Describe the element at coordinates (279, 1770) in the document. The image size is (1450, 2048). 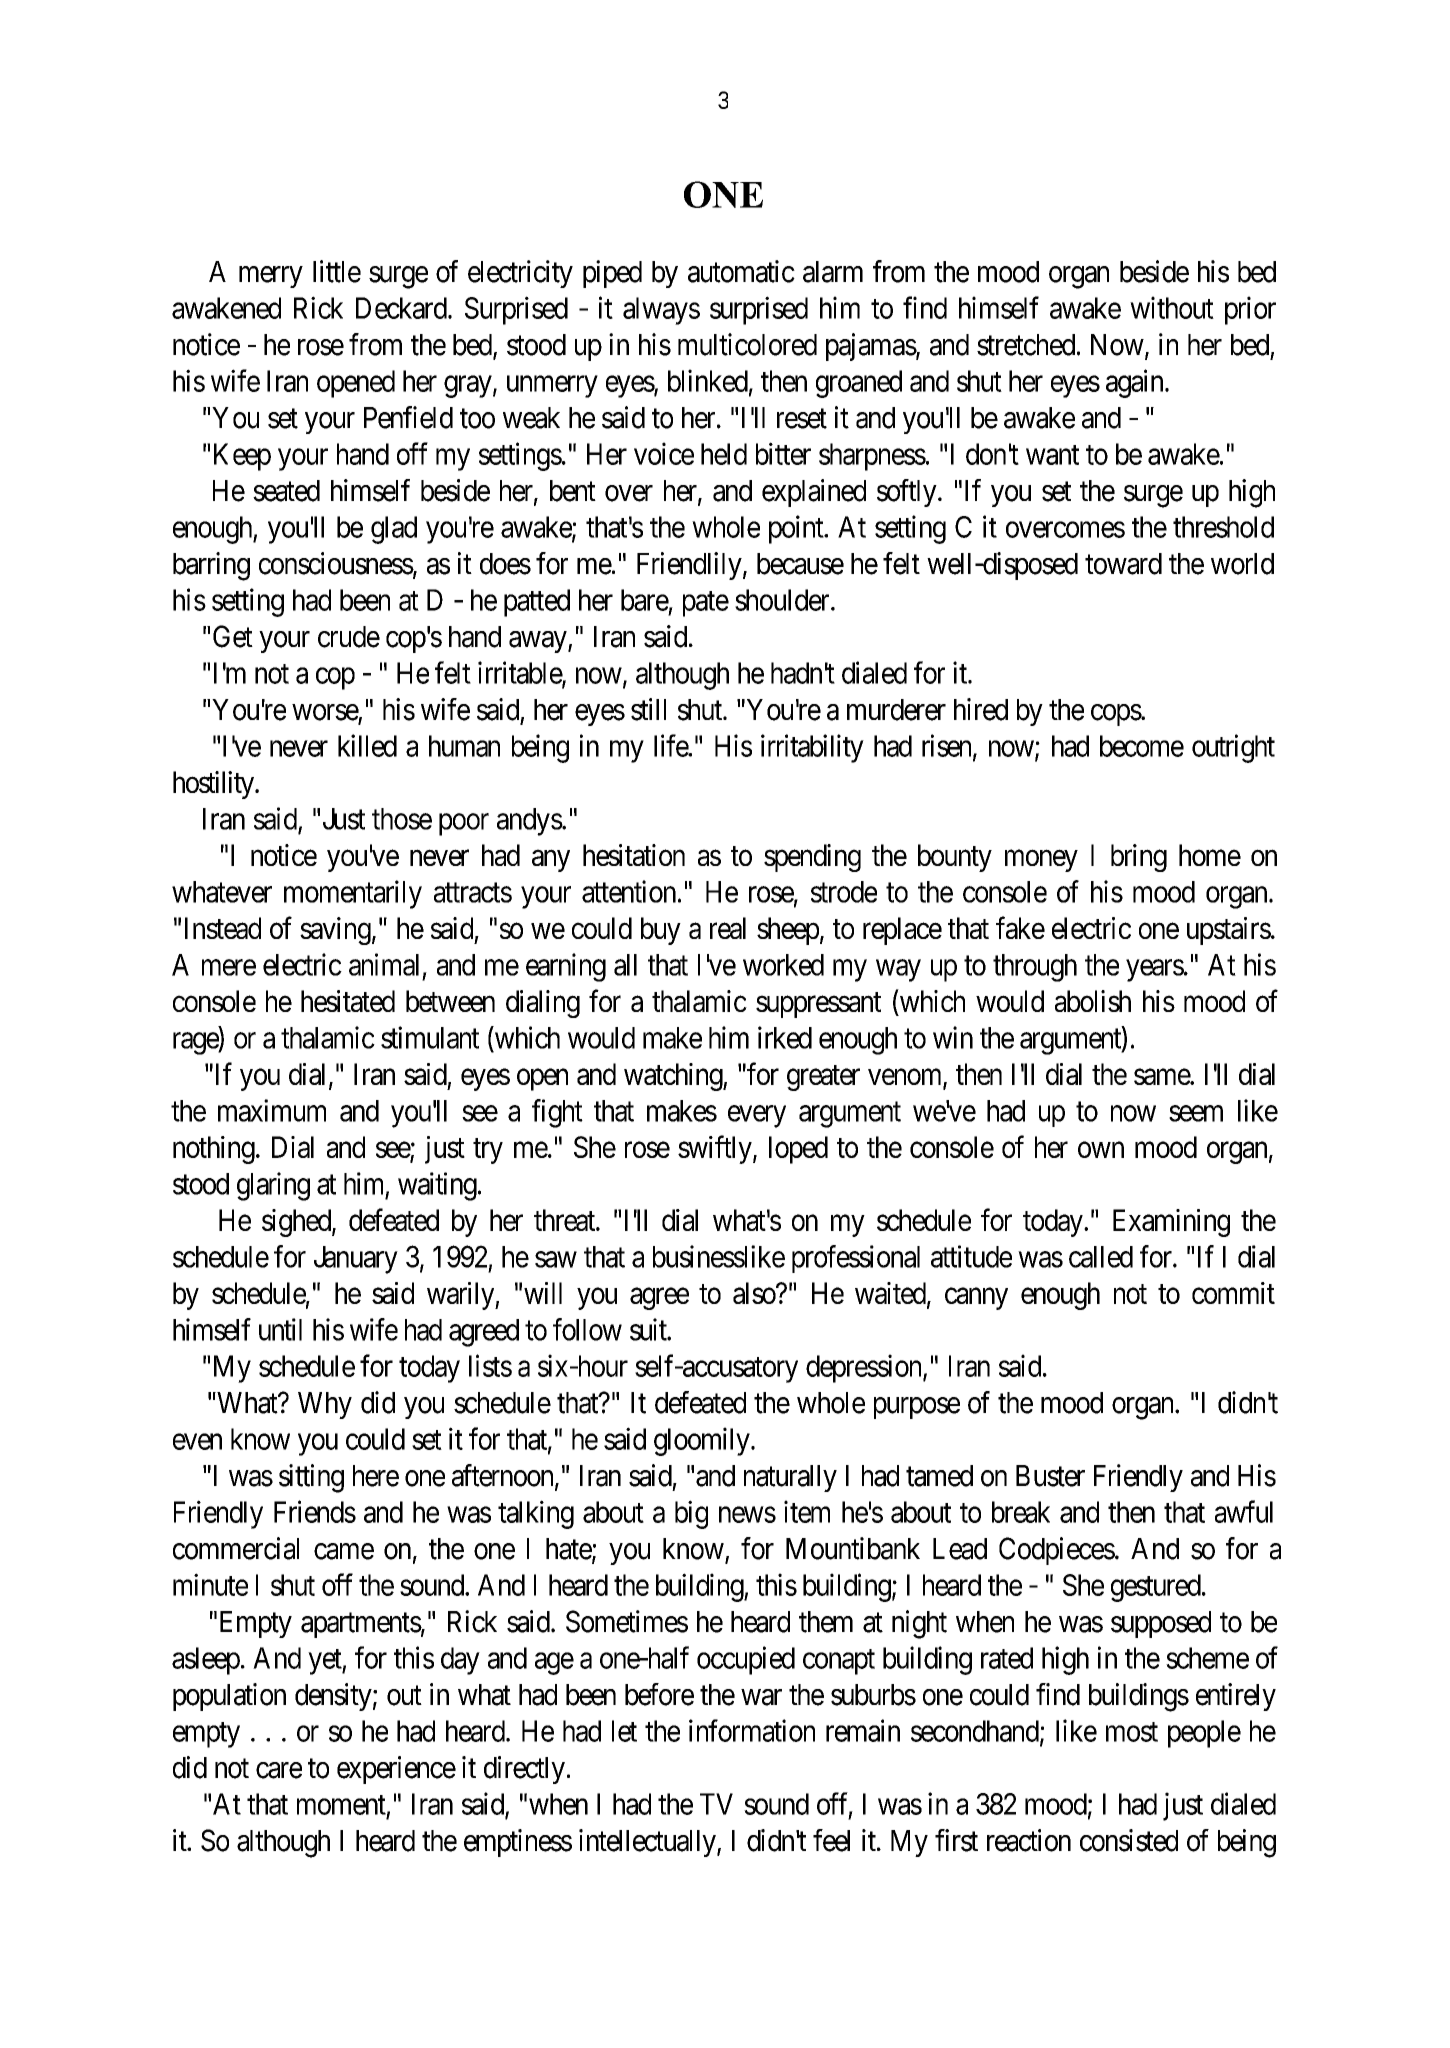
I see `care` at that location.
